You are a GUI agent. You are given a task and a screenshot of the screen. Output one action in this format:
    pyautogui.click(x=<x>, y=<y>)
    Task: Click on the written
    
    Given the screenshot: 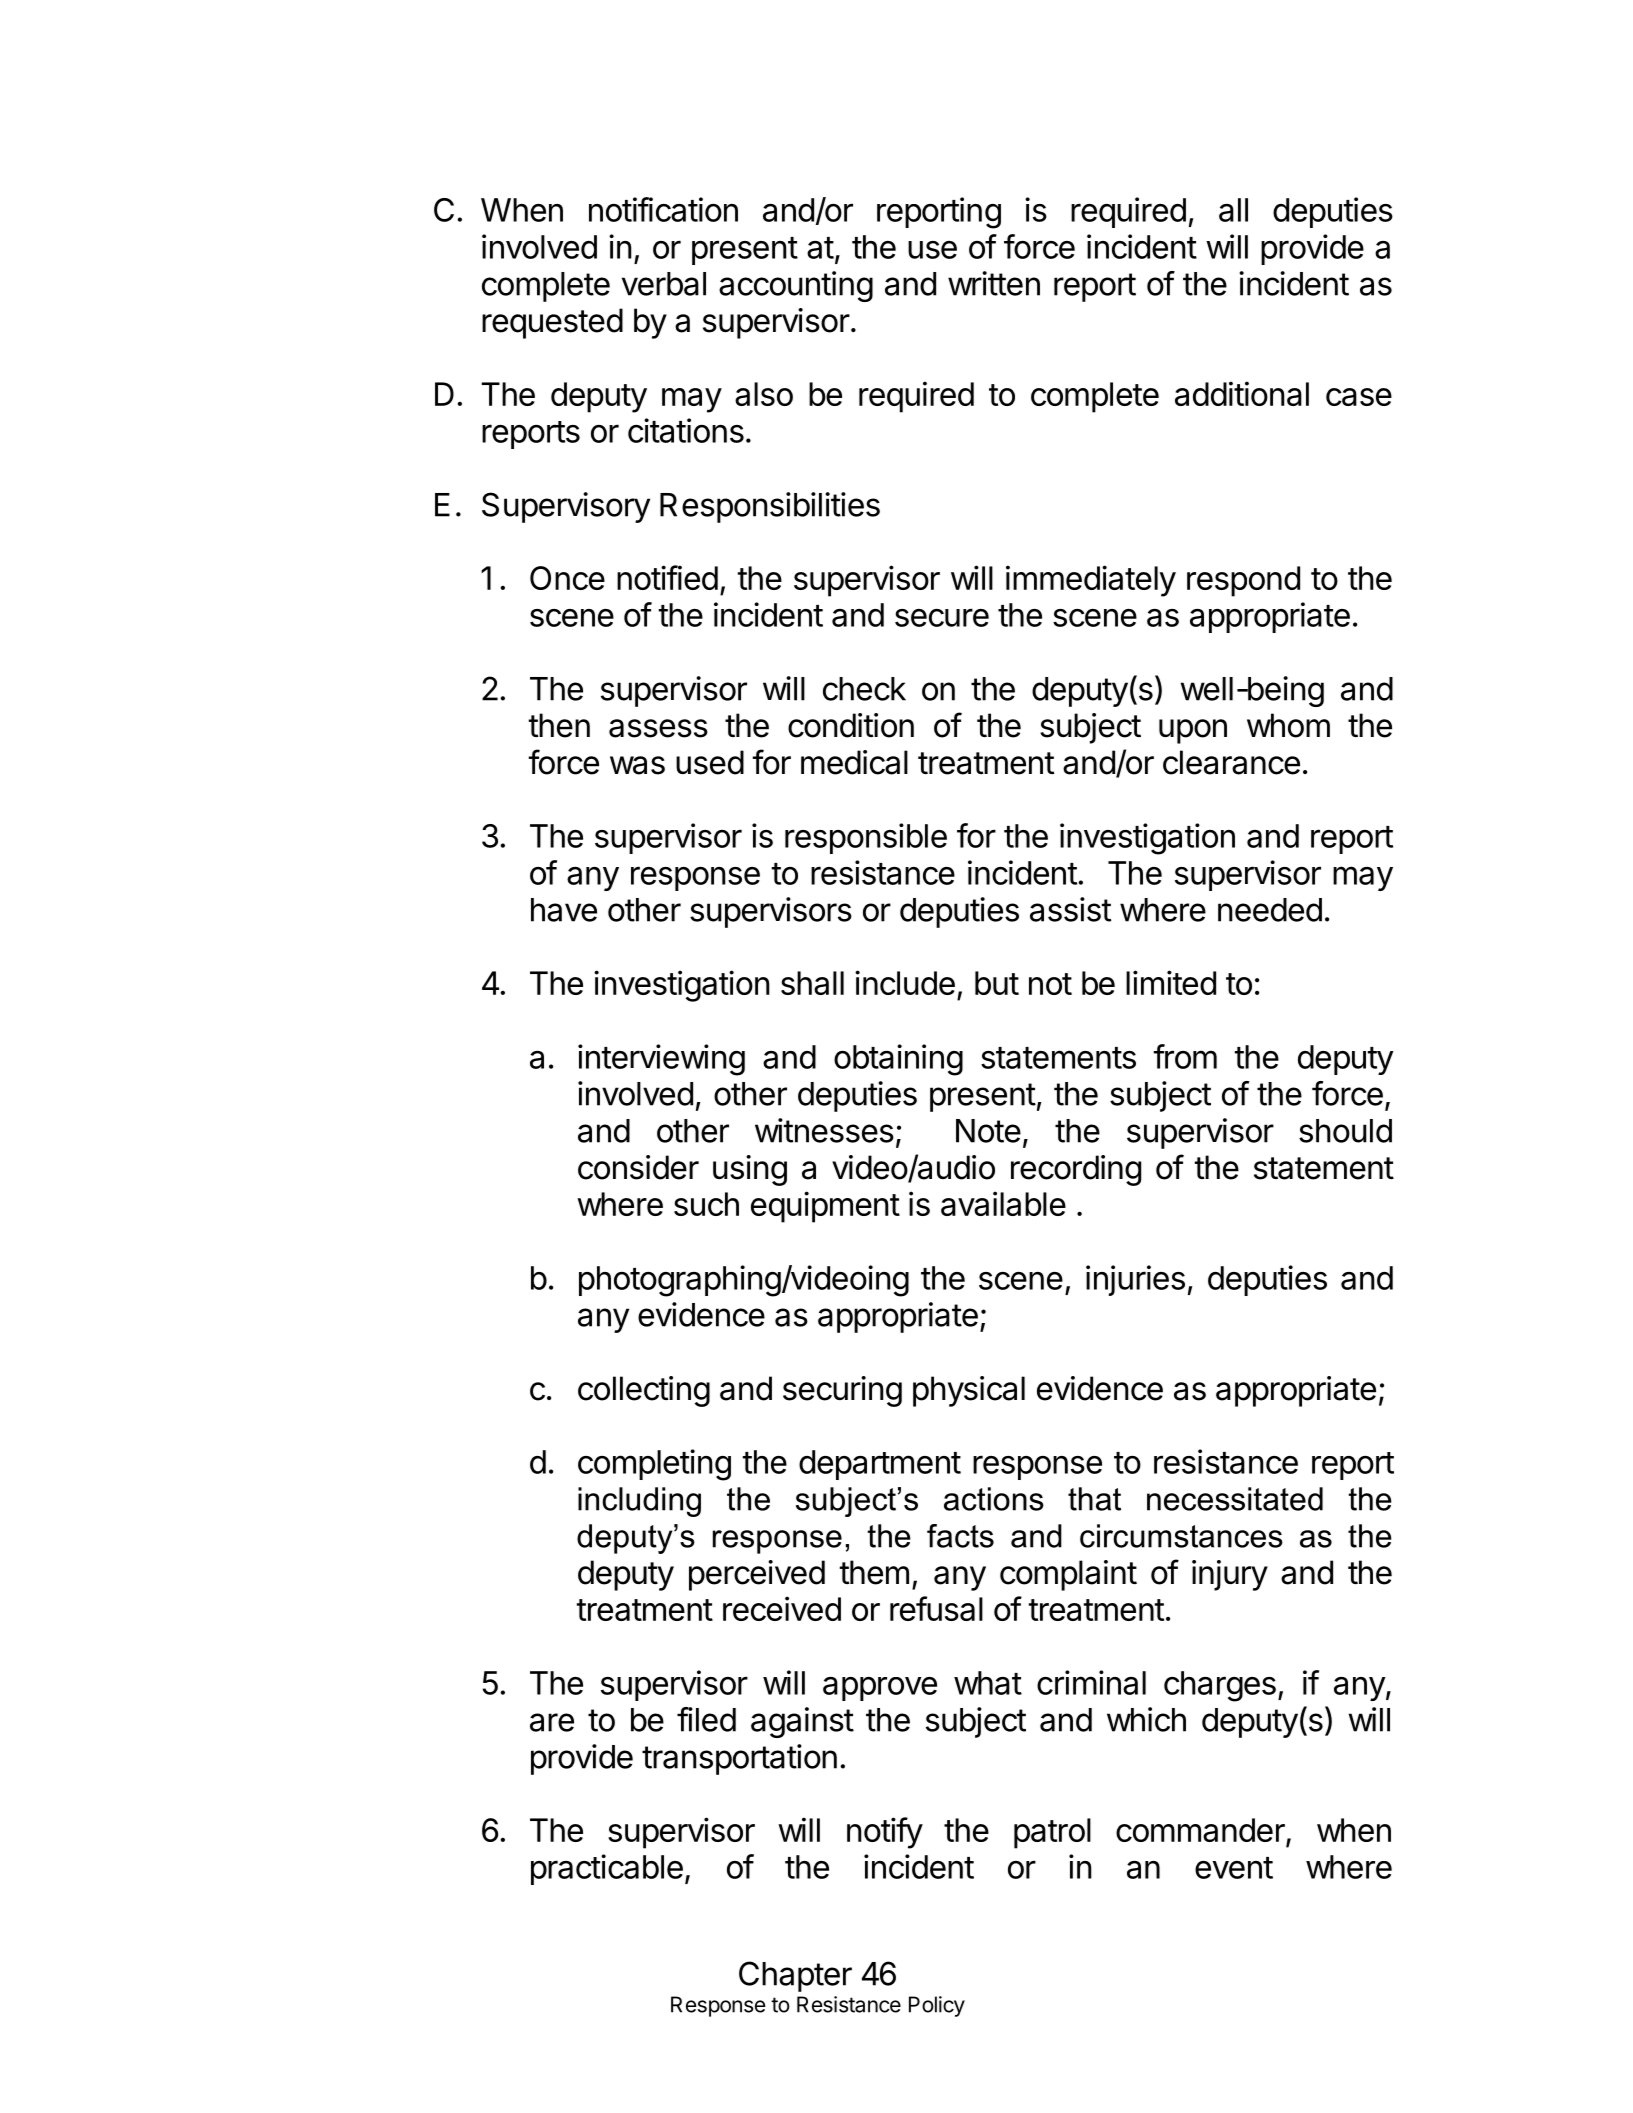 What is the action you would take?
    pyautogui.click(x=994, y=283)
